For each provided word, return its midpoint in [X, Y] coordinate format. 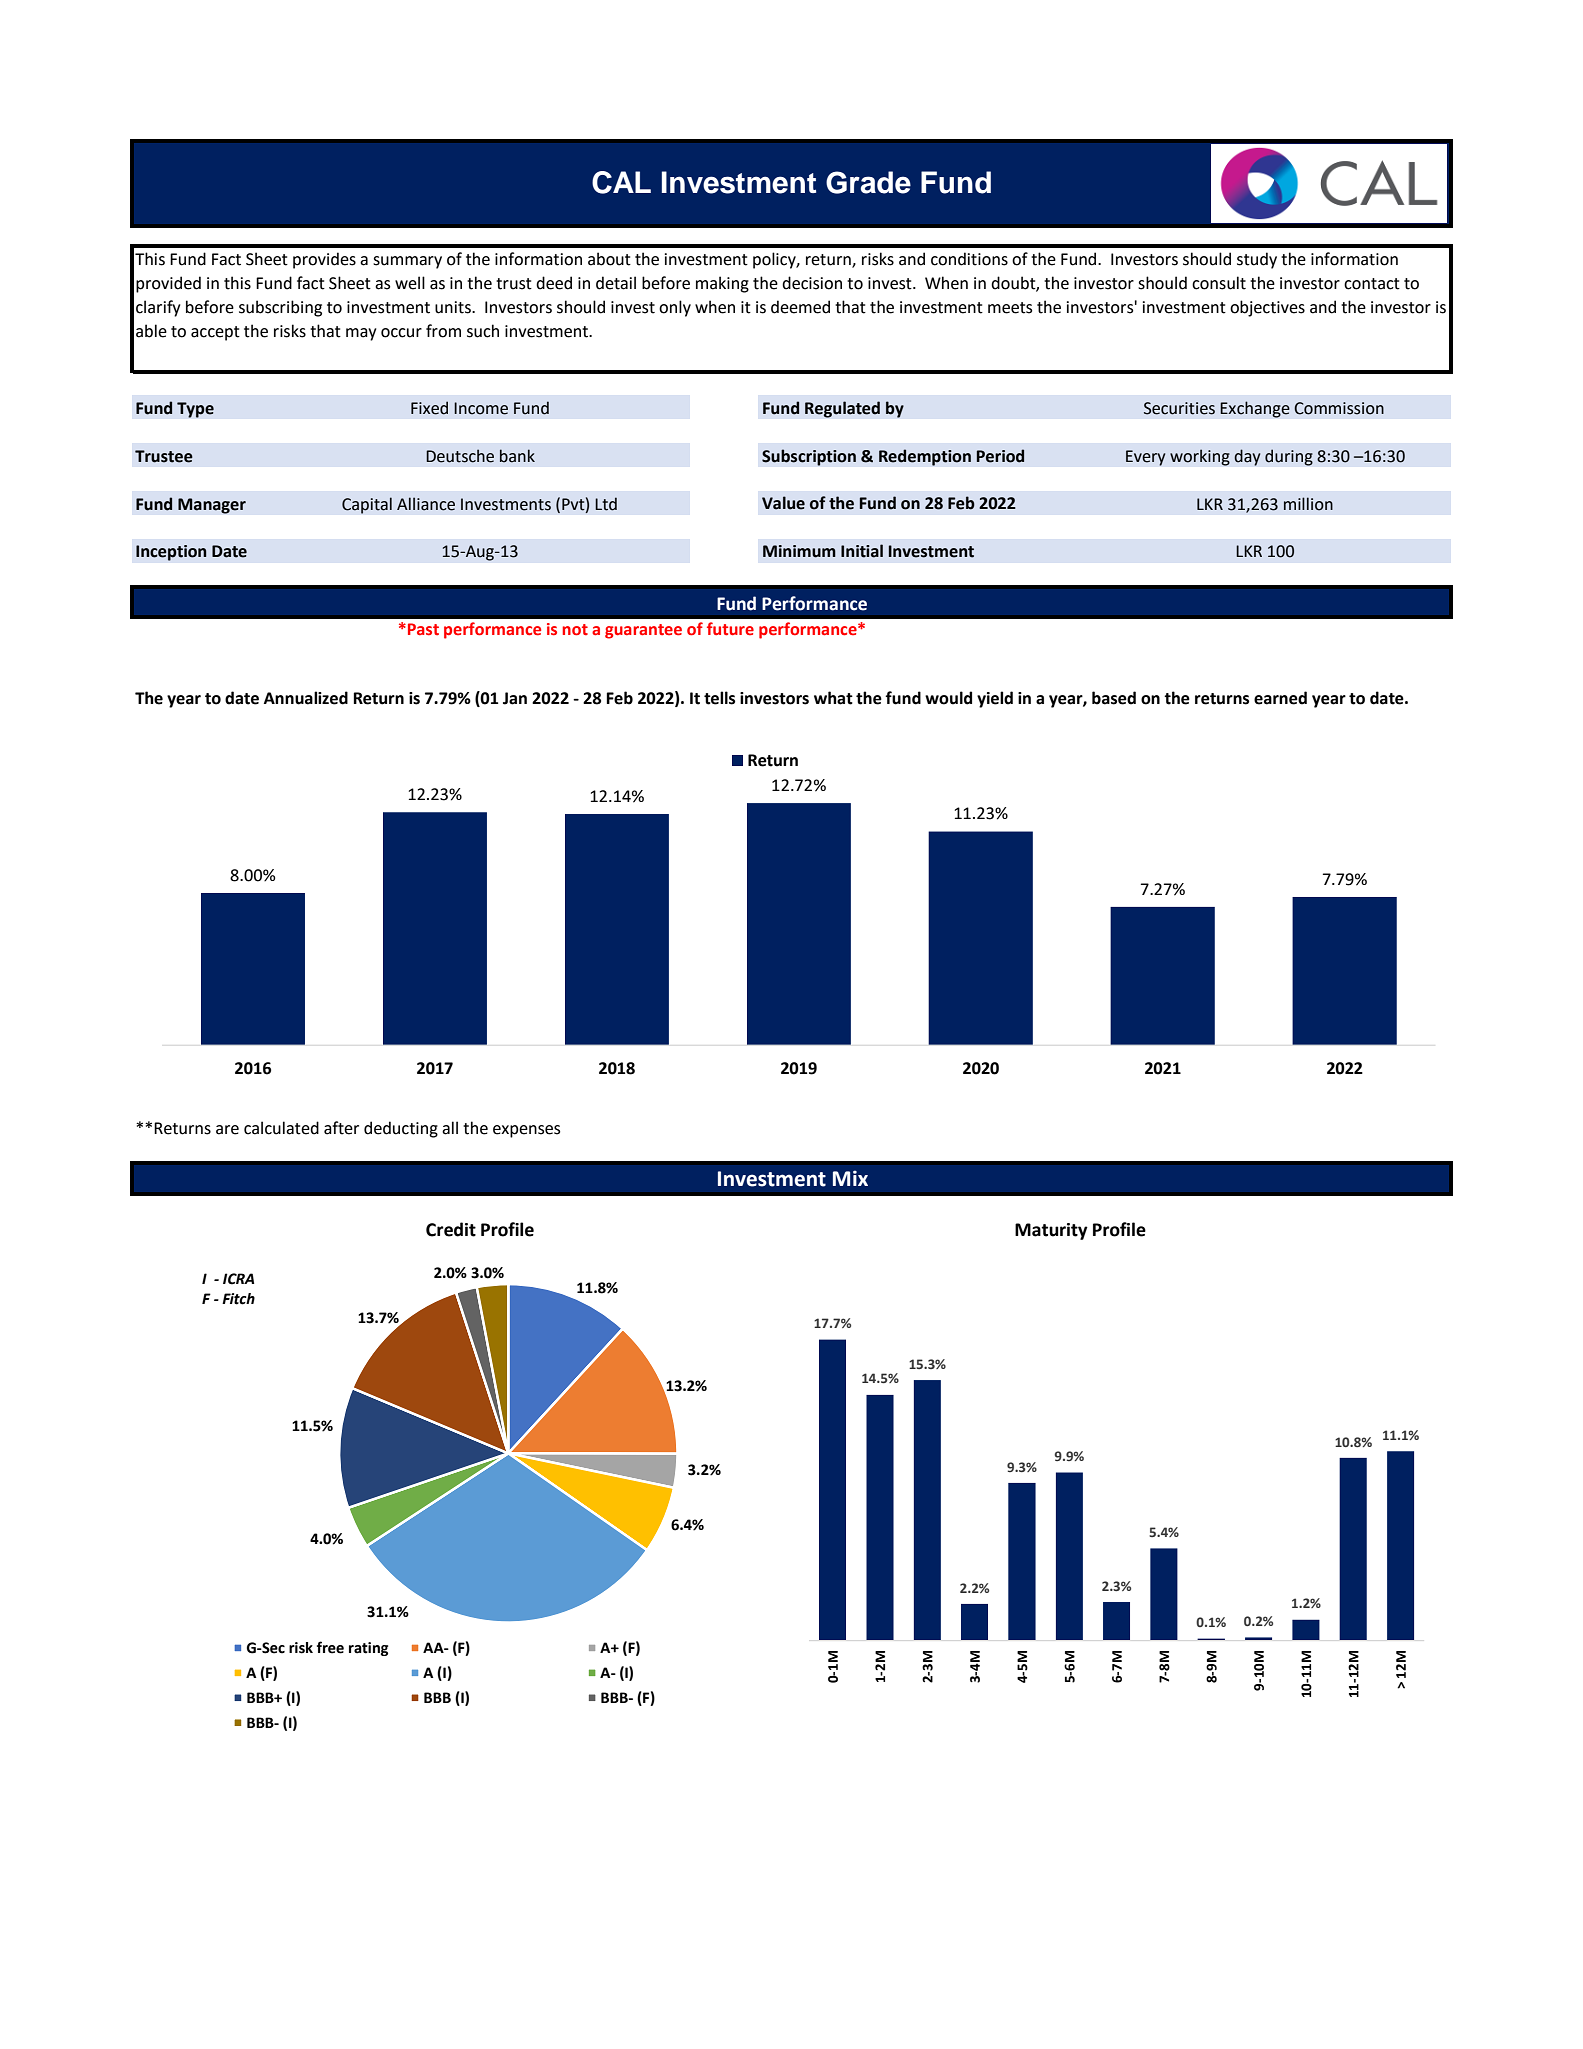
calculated [281, 1128]
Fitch [238, 1299]
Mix [850, 1178]
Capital [367, 505]
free [330, 1647]
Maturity [1051, 1231]
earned [1280, 698]
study [1257, 260]
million [1308, 504]
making [722, 284]
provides [324, 260]
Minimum [799, 551]
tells [719, 698]
